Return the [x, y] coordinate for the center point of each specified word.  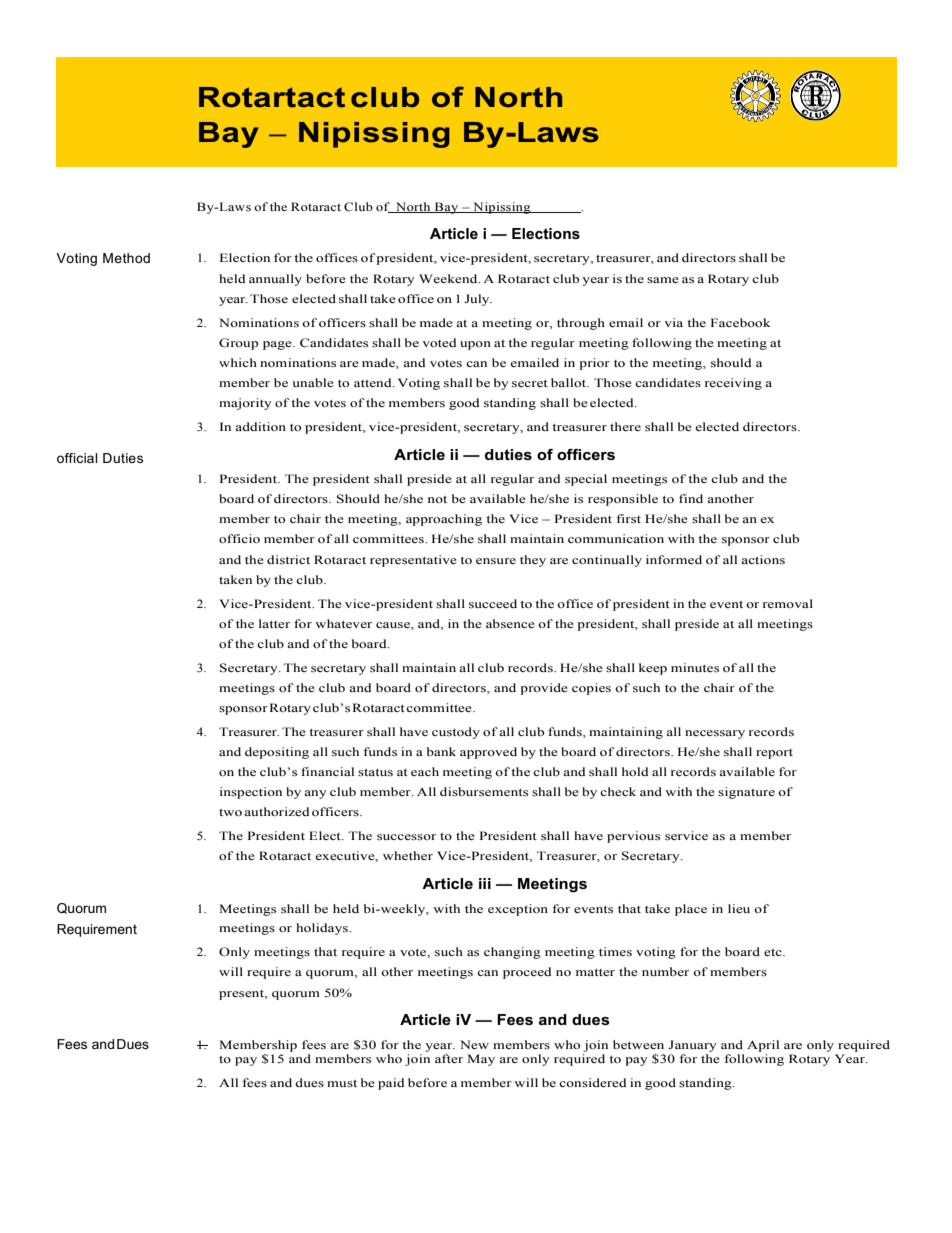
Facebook [740, 322]
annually [275, 280]
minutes [695, 667]
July [478, 300]
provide [543, 689]
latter [274, 623]
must [342, 1083]
